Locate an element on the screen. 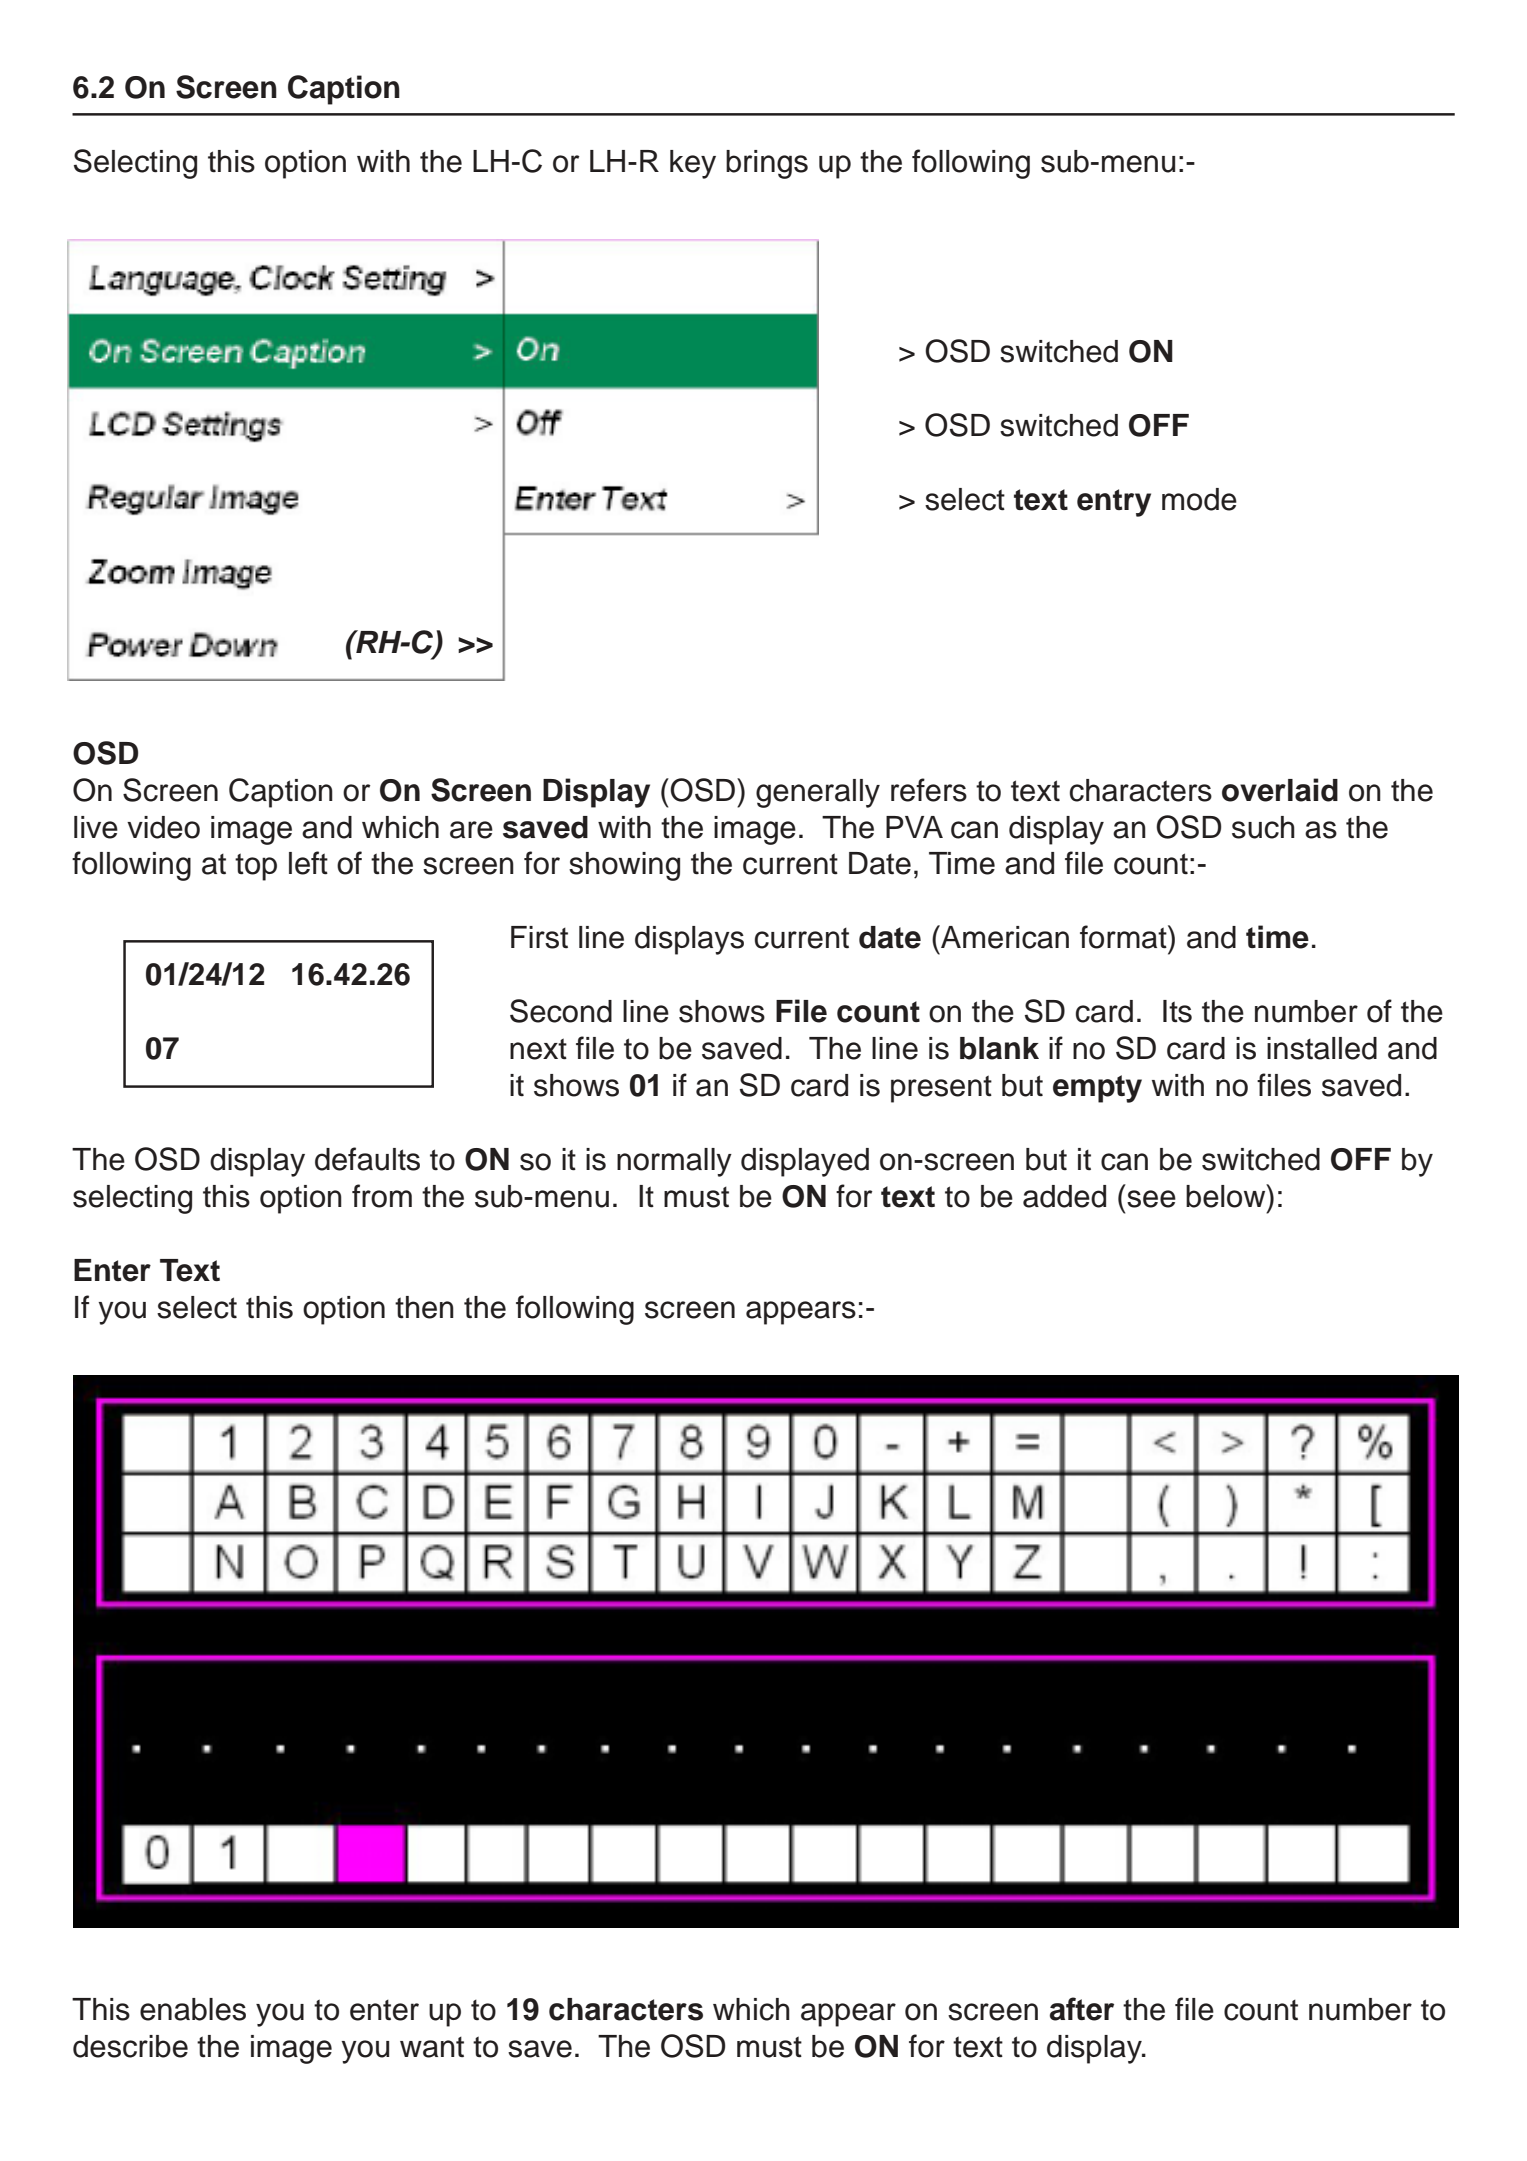 The width and height of the screenshot is (1527, 2161). see is located at coordinates (1151, 1199).
